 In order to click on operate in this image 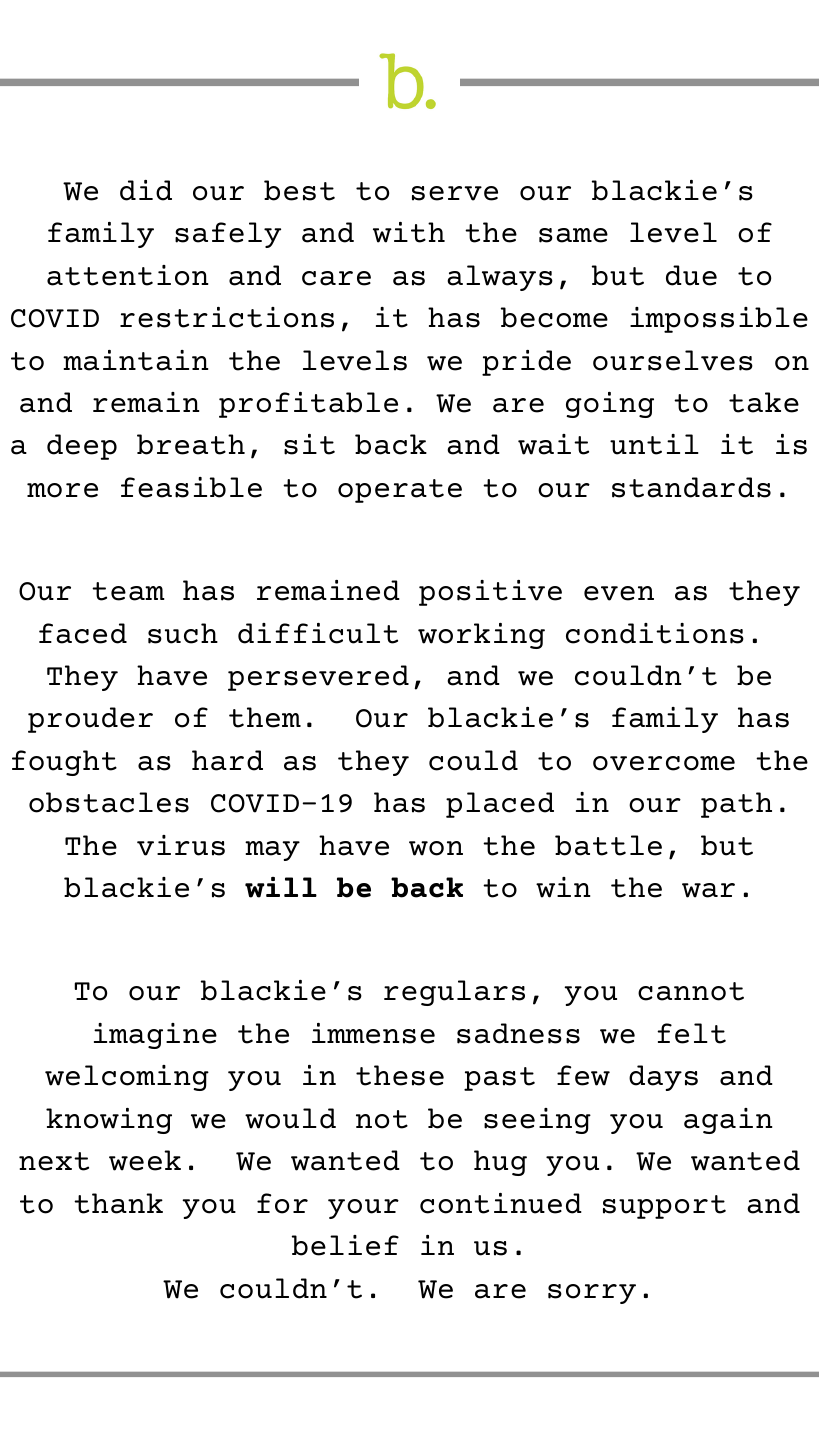, I will do `click(400, 491)`.
